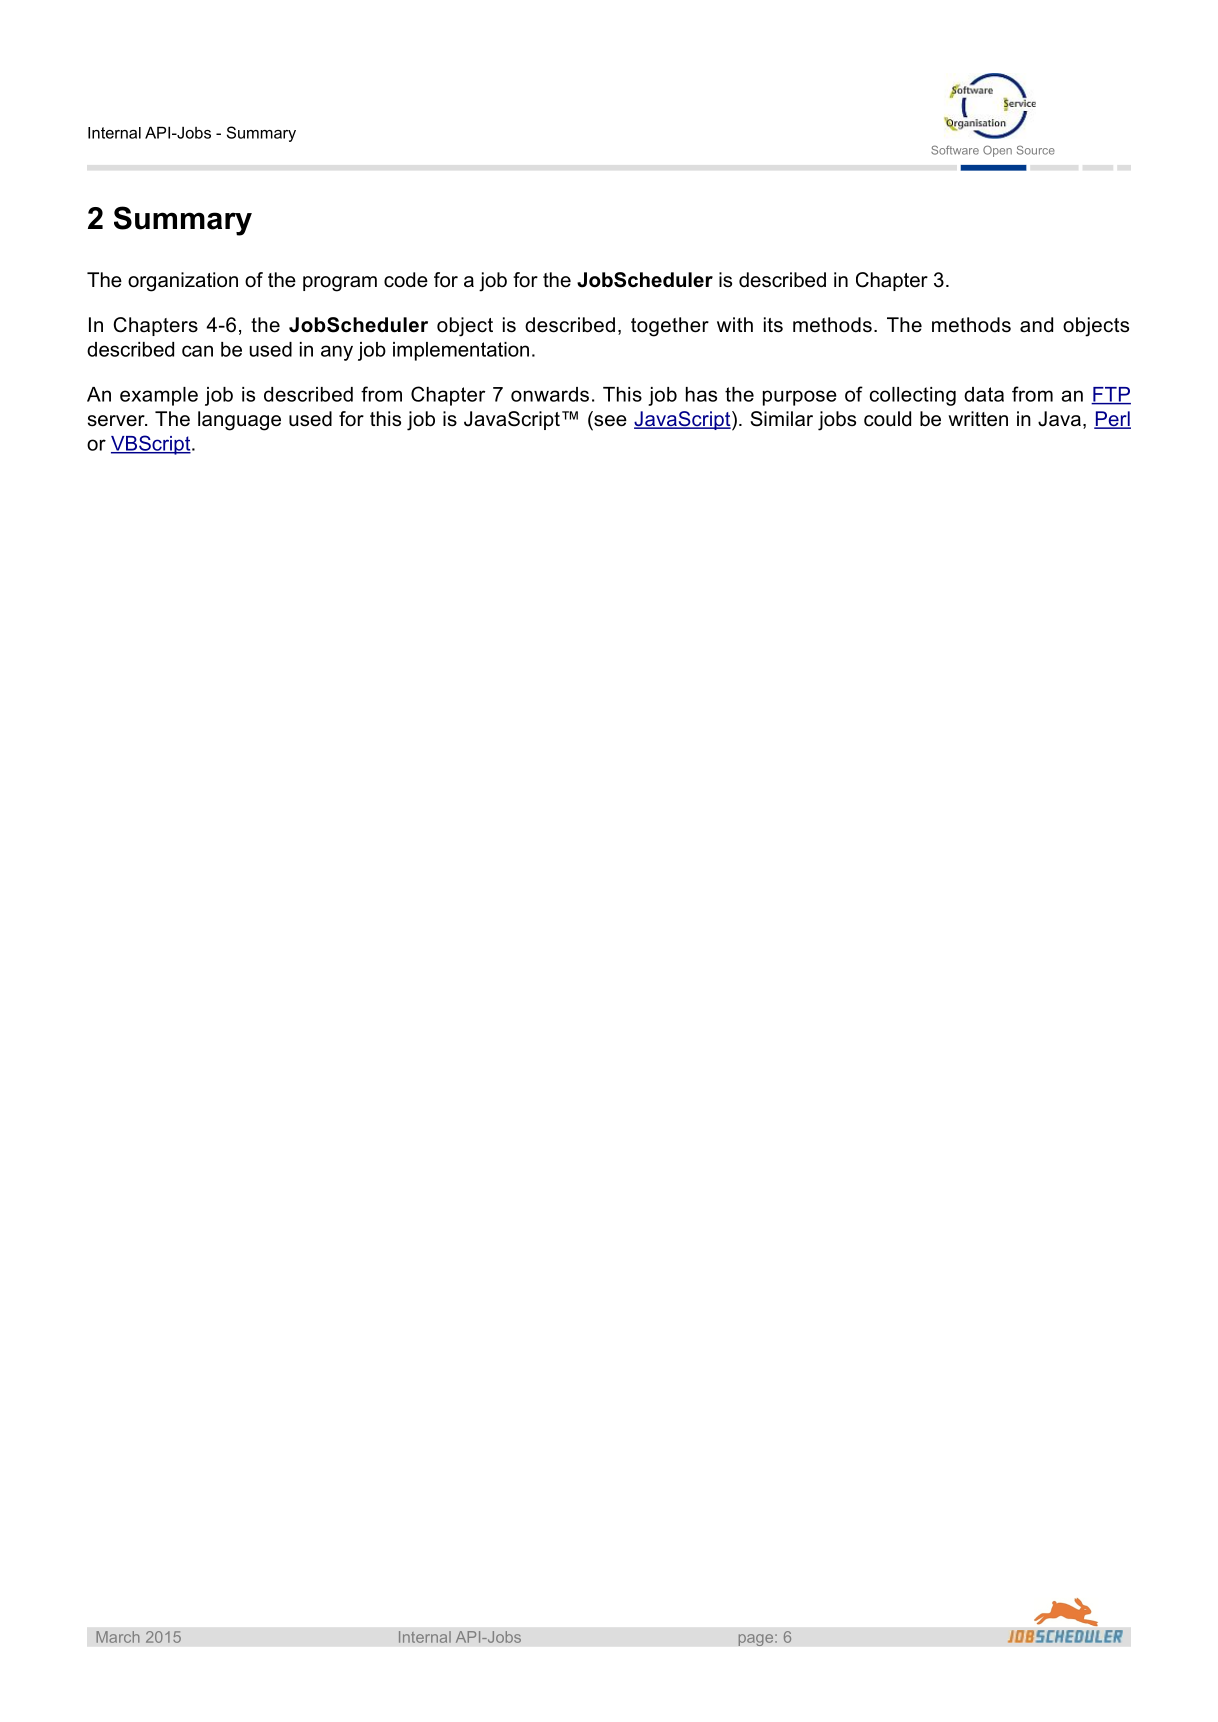 Image resolution: width=1218 pixels, height=1722 pixels. Describe the element at coordinates (183, 282) in the document. I see `organization` at that location.
